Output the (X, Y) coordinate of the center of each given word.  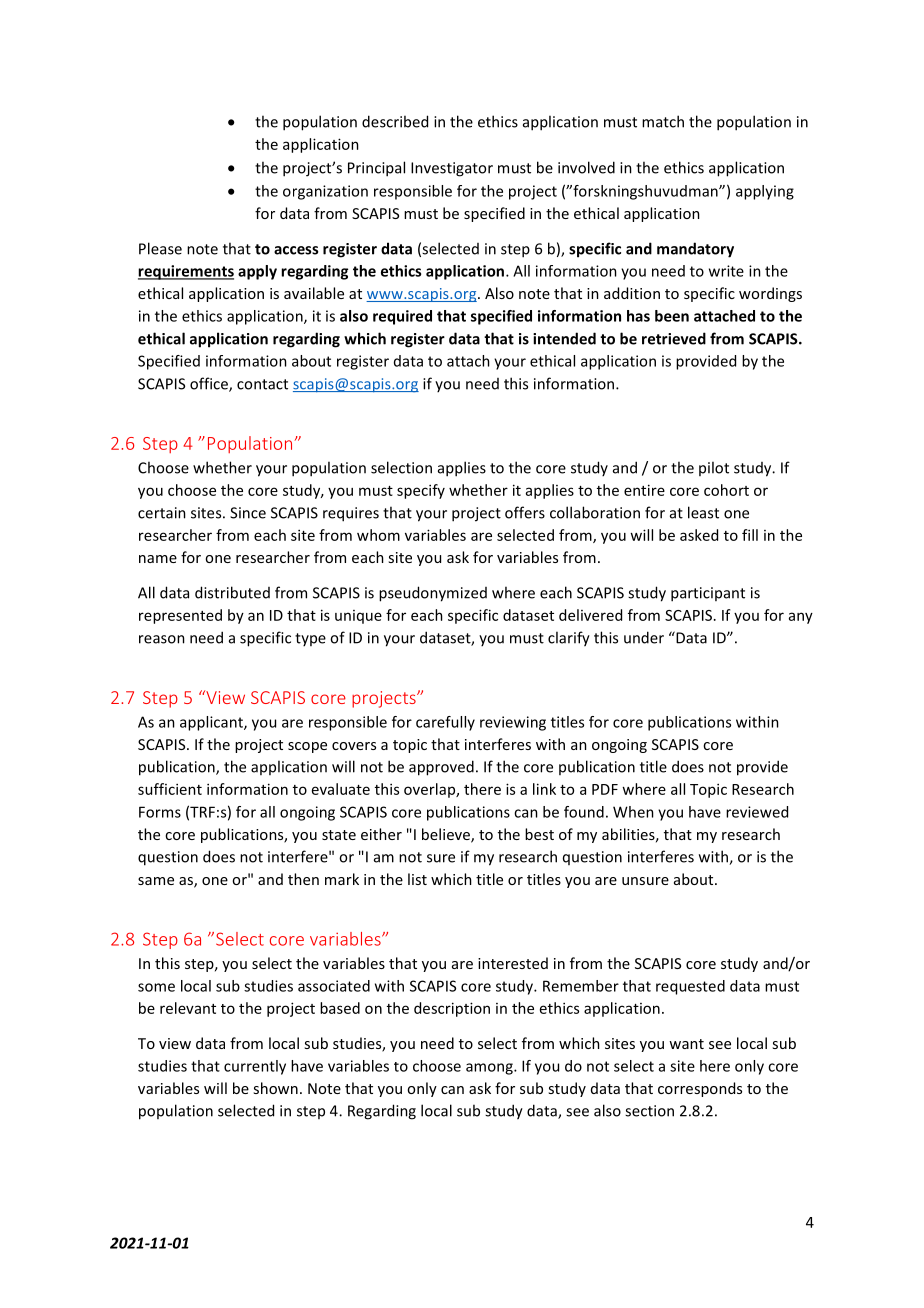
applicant (212, 723)
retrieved (674, 338)
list (417, 879)
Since (248, 513)
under (644, 637)
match (663, 121)
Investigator (452, 169)
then (303, 879)
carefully (445, 723)
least (703, 512)
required (402, 317)
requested (690, 987)
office (210, 384)
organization (325, 192)
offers (525, 512)
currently (255, 1067)
